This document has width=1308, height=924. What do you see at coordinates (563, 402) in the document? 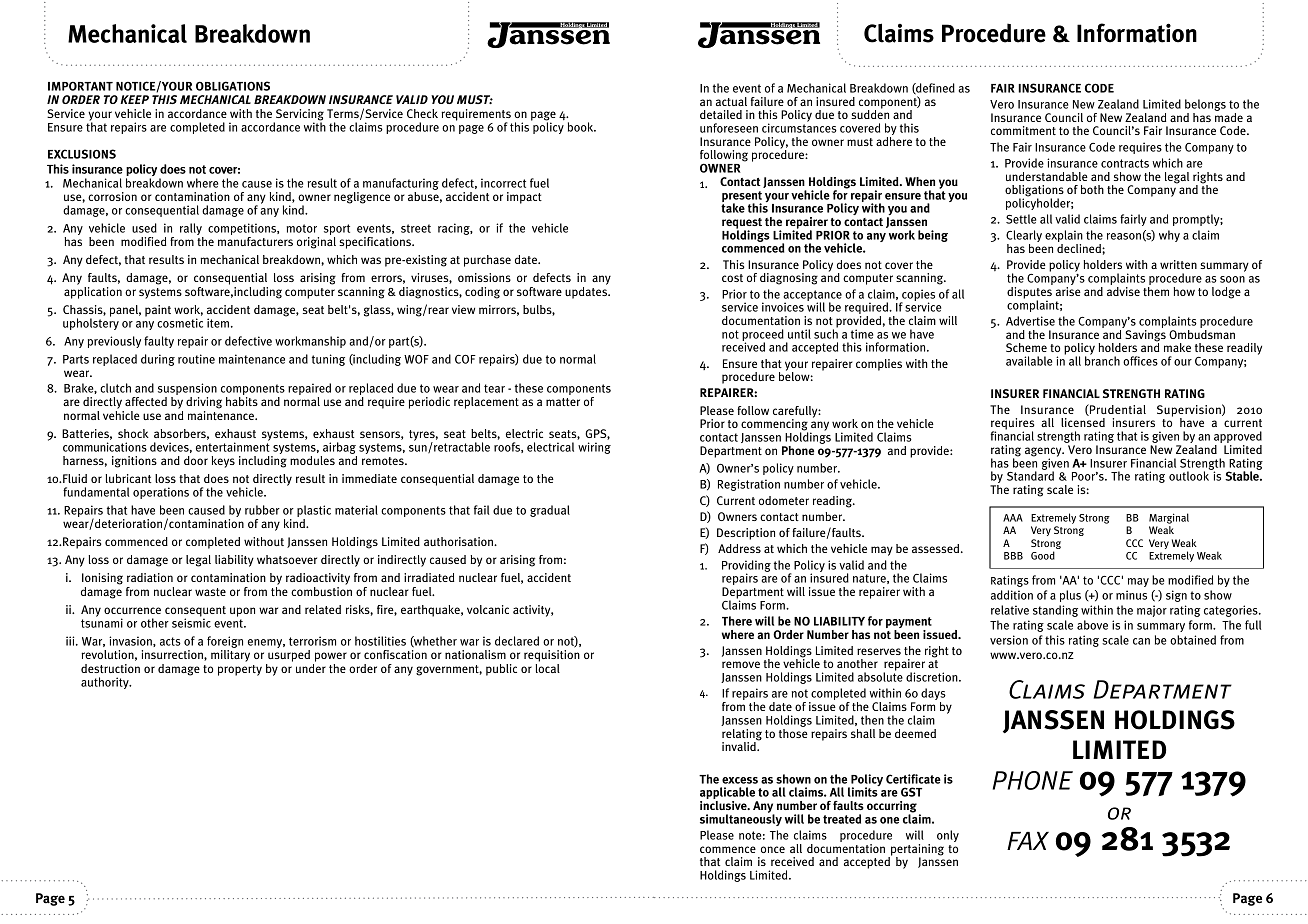
I see `matter` at bounding box center [563, 402].
